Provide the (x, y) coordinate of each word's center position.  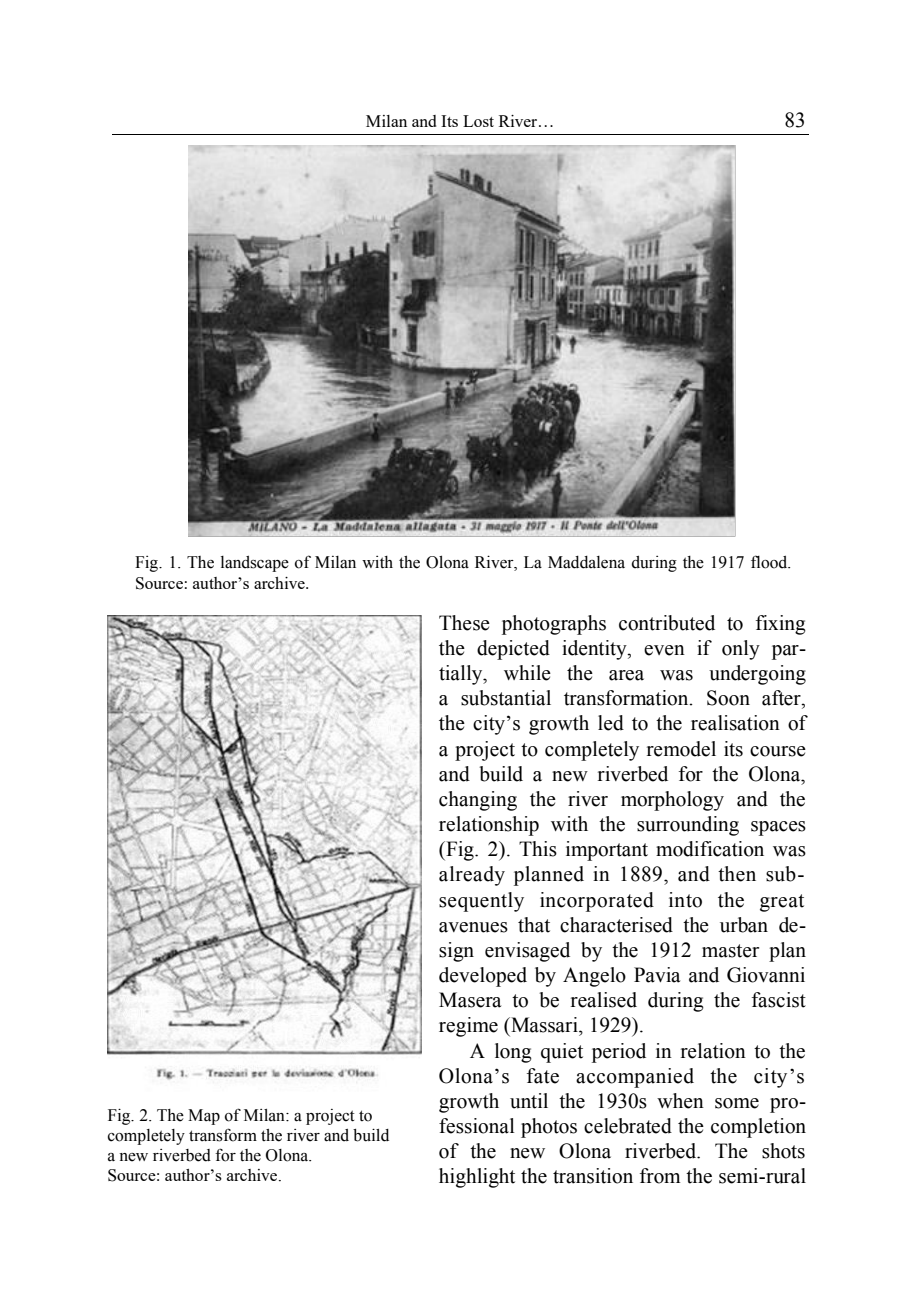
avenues (473, 927)
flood (770, 562)
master (730, 951)
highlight (477, 1178)
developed (483, 977)
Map (204, 1117)
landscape (255, 564)
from (660, 1176)
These (464, 623)
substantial (506, 698)
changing (478, 801)
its (733, 749)
